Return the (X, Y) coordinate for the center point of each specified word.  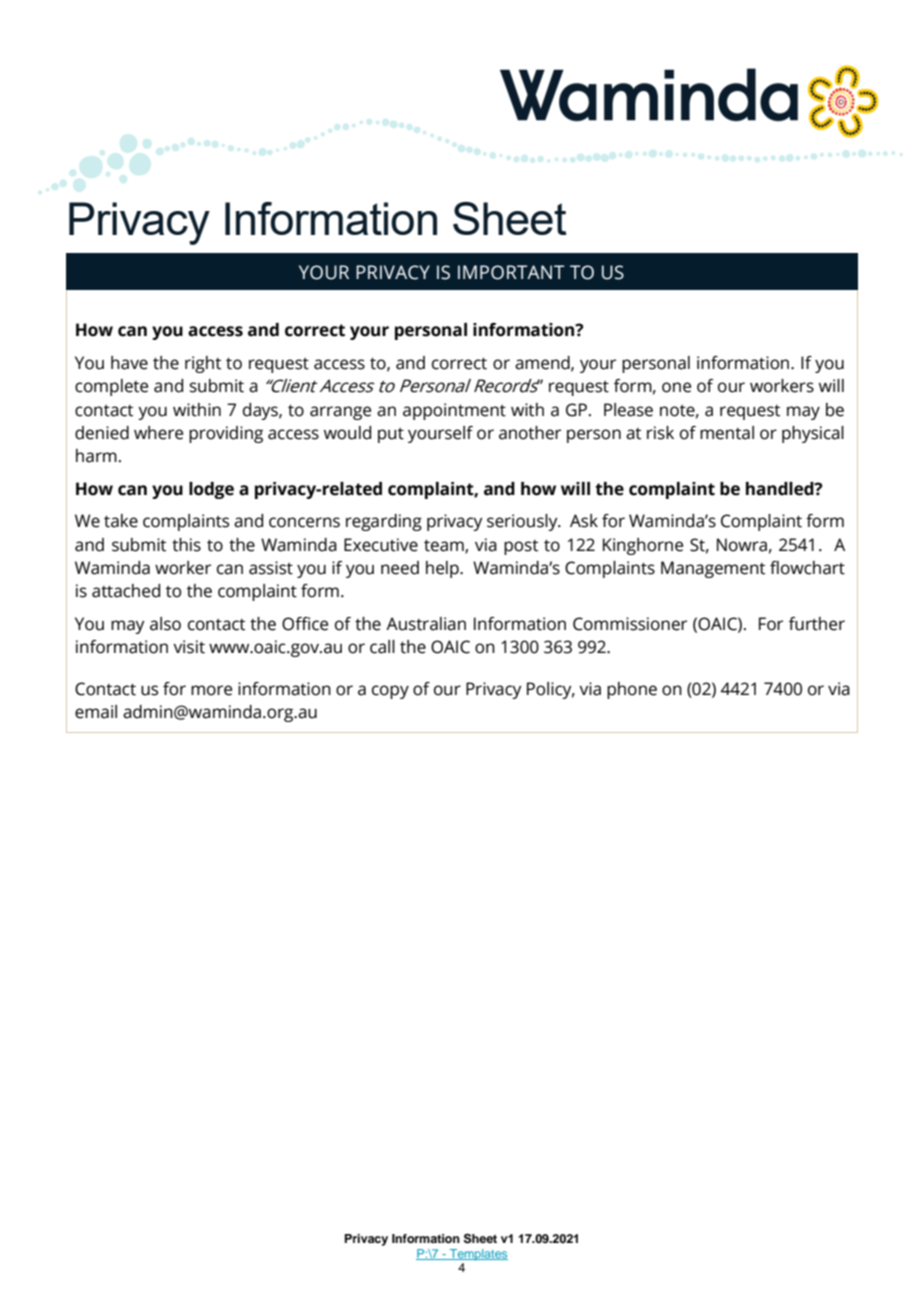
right (203, 364)
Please (628, 410)
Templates (478, 1255)
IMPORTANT (511, 272)
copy (390, 692)
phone (632, 690)
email (96, 712)
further (817, 624)
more (211, 690)
